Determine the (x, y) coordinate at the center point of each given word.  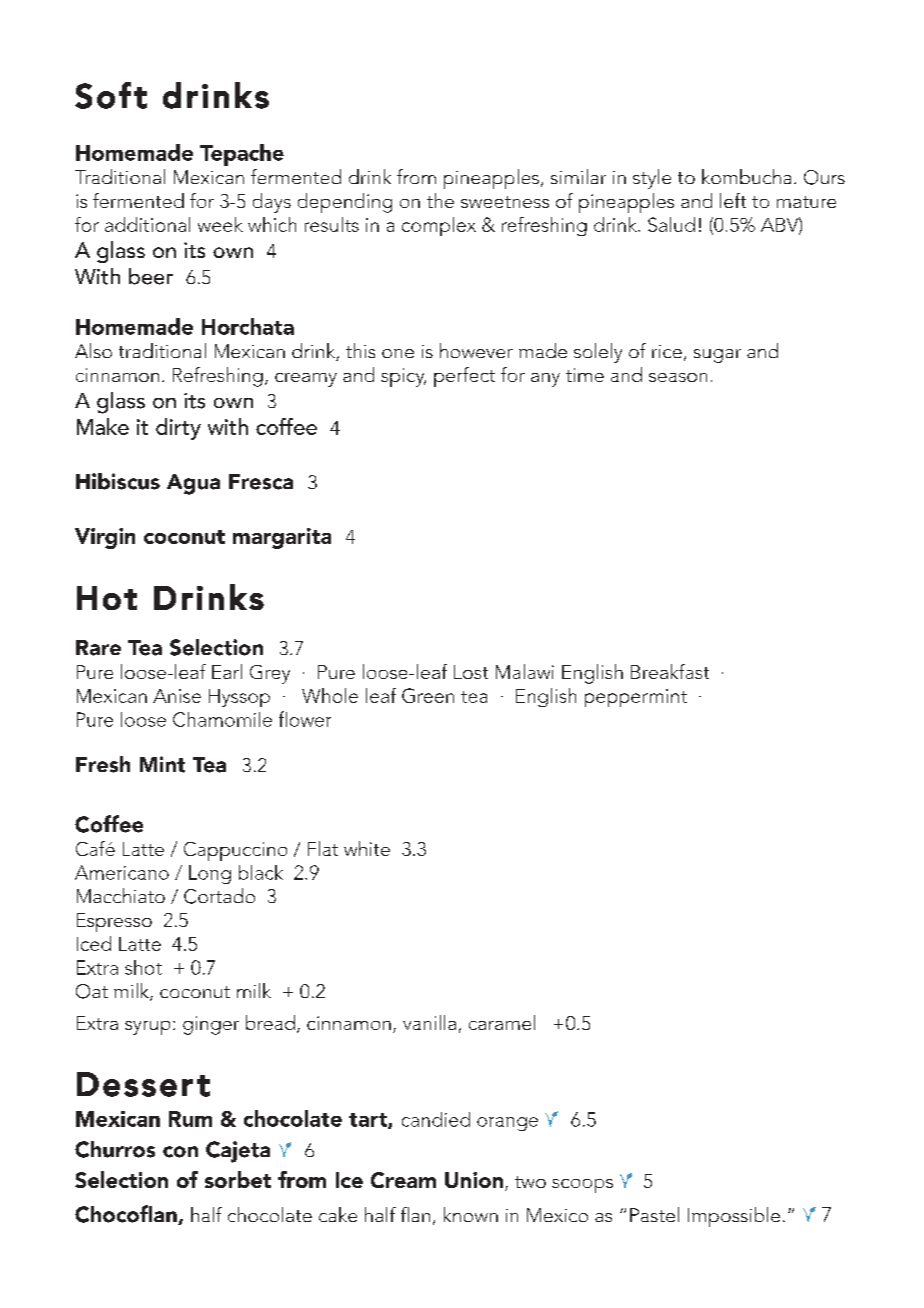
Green (428, 695)
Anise (177, 696)
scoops (582, 1186)
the (440, 200)
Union (474, 1180)
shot (143, 967)
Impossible (734, 1217)
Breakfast (670, 671)
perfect (464, 377)
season (678, 377)
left (733, 200)
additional (147, 224)
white (367, 848)
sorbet (238, 1179)
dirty (178, 429)
